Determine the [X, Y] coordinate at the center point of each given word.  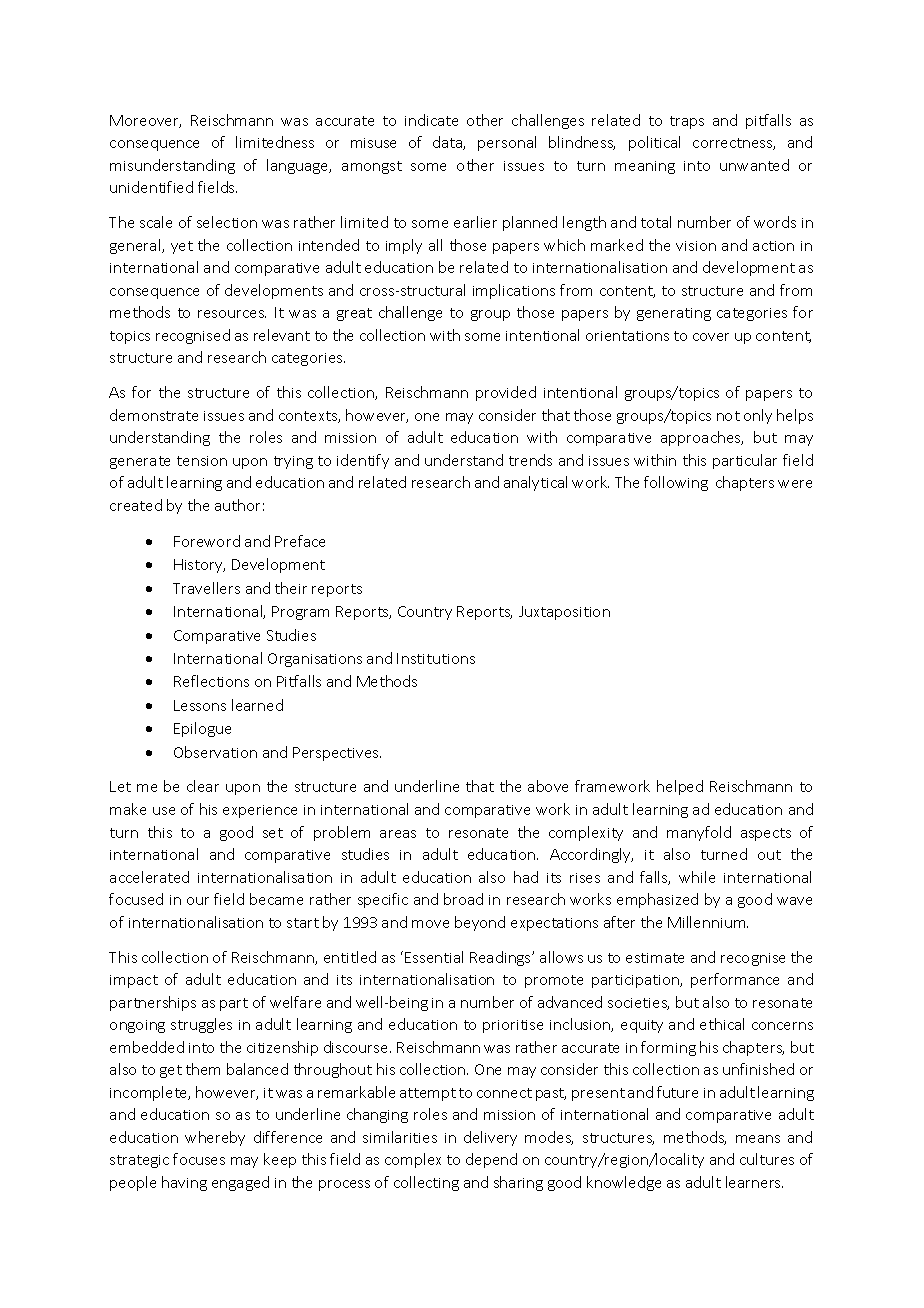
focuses [199, 1159]
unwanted [754, 165]
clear [203, 786]
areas [398, 834]
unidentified [151, 187]
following [676, 483]
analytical [535, 483]
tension [202, 461]
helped [680, 787]
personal [507, 143]
